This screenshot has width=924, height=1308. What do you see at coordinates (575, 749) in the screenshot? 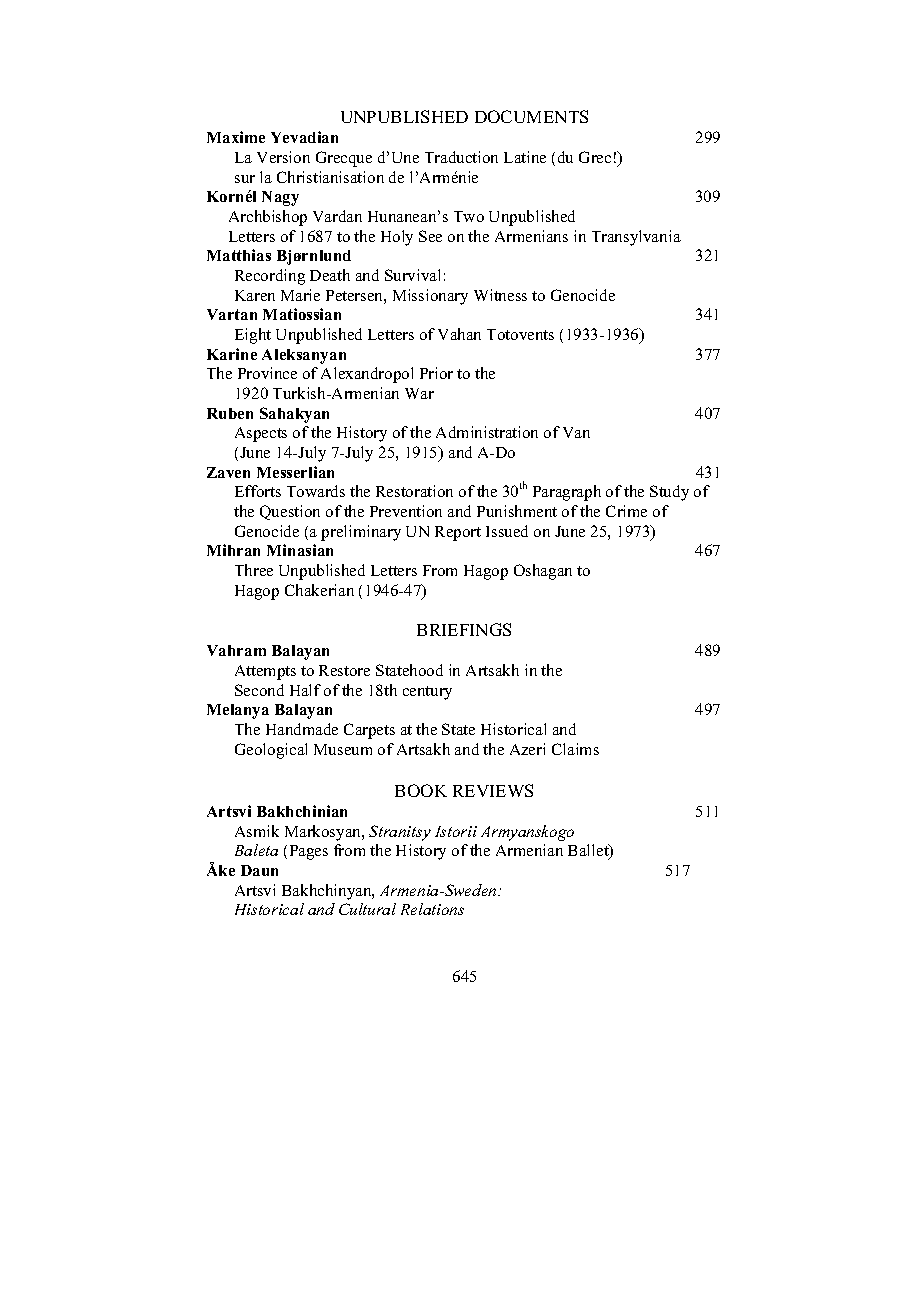
I see `Claims` at bounding box center [575, 749].
